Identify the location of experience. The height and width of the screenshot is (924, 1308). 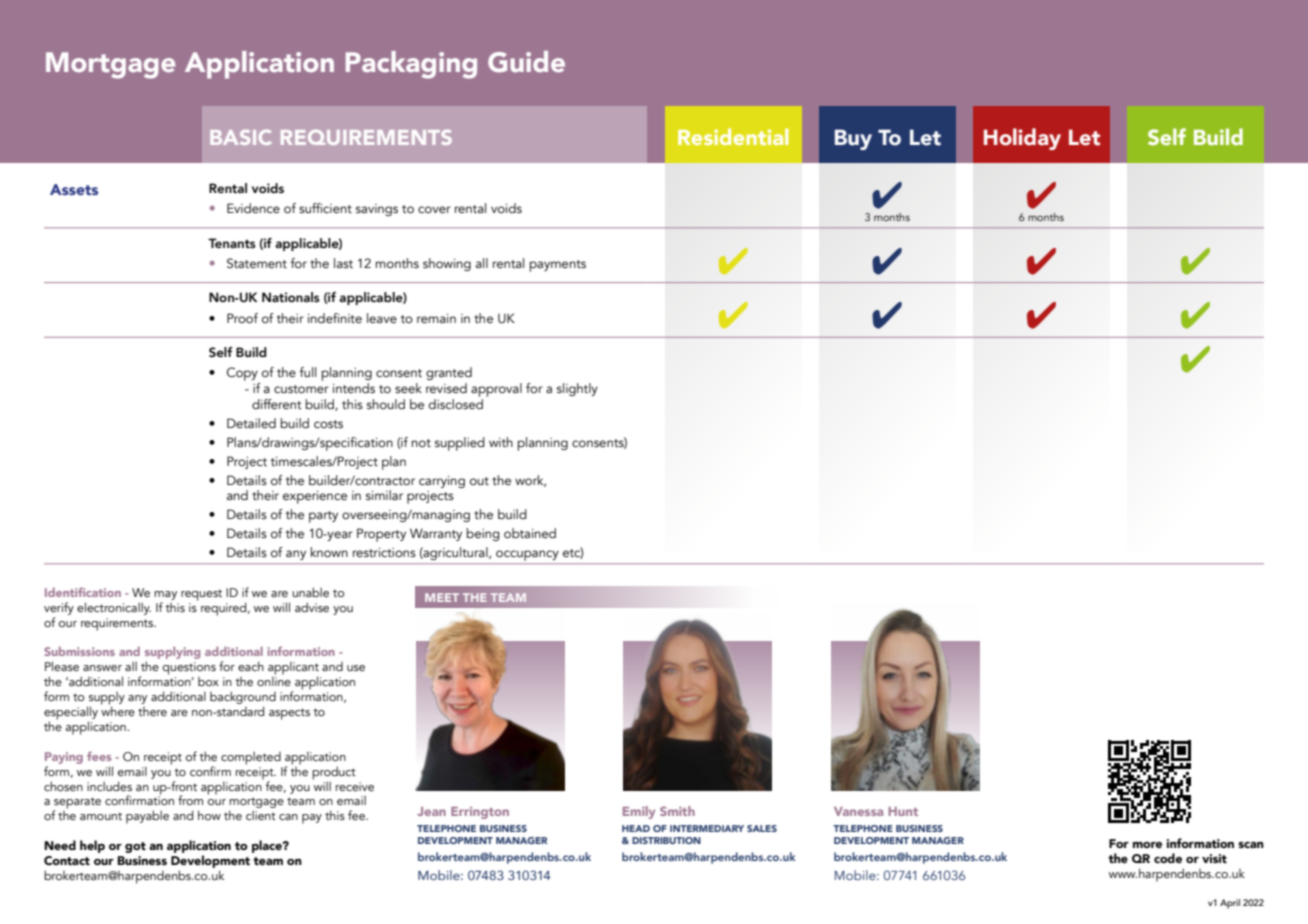
(315, 497).
